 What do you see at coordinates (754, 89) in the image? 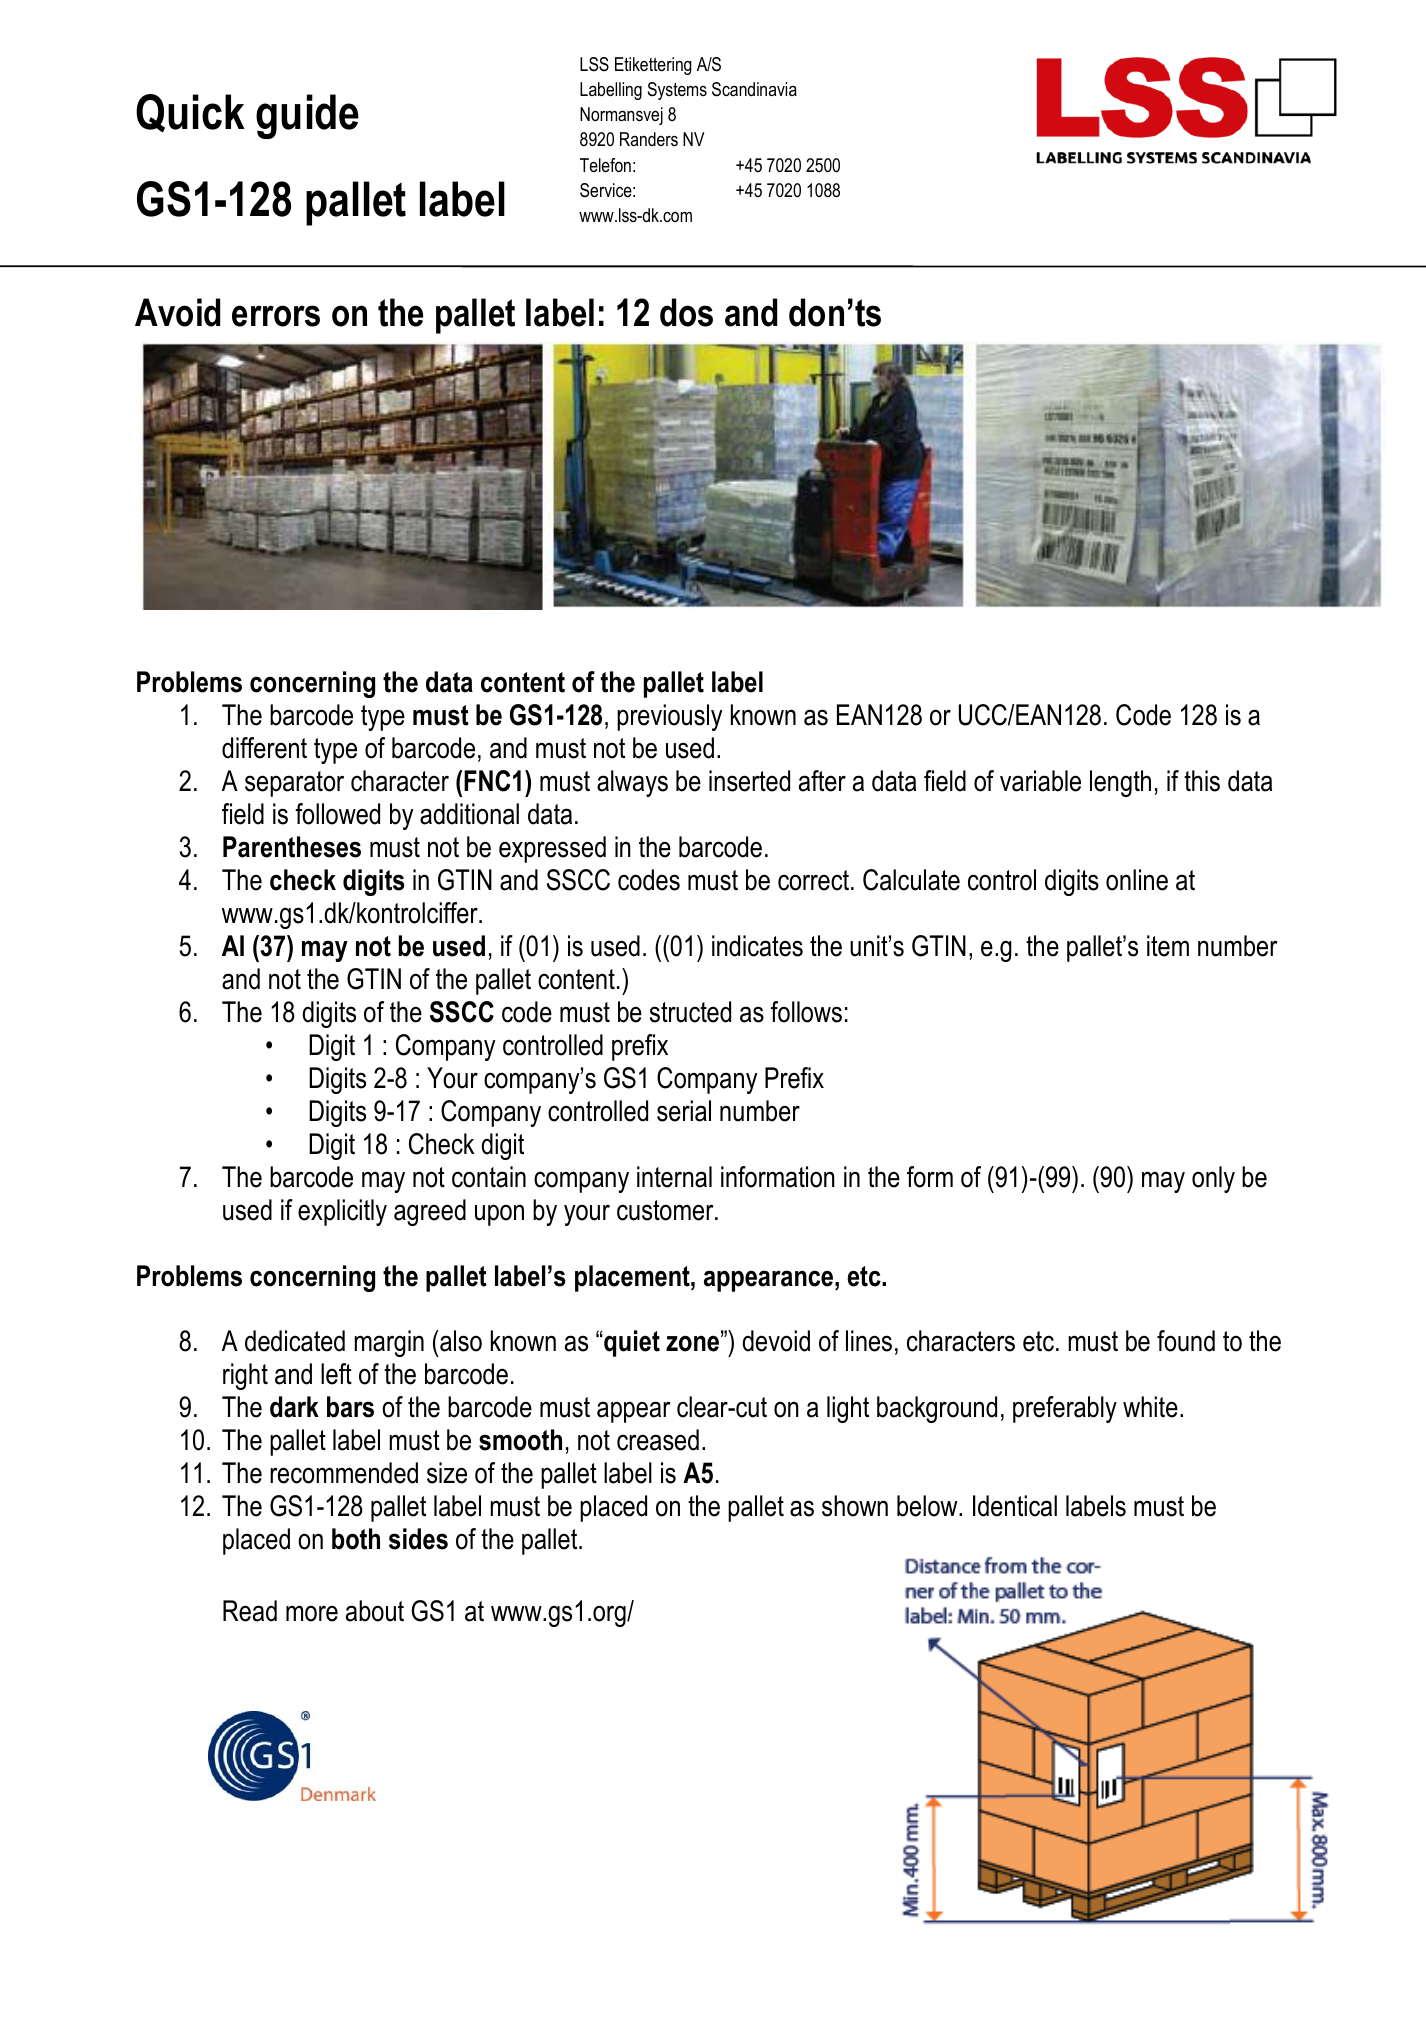
I see `Scandinavia` at bounding box center [754, 89].
